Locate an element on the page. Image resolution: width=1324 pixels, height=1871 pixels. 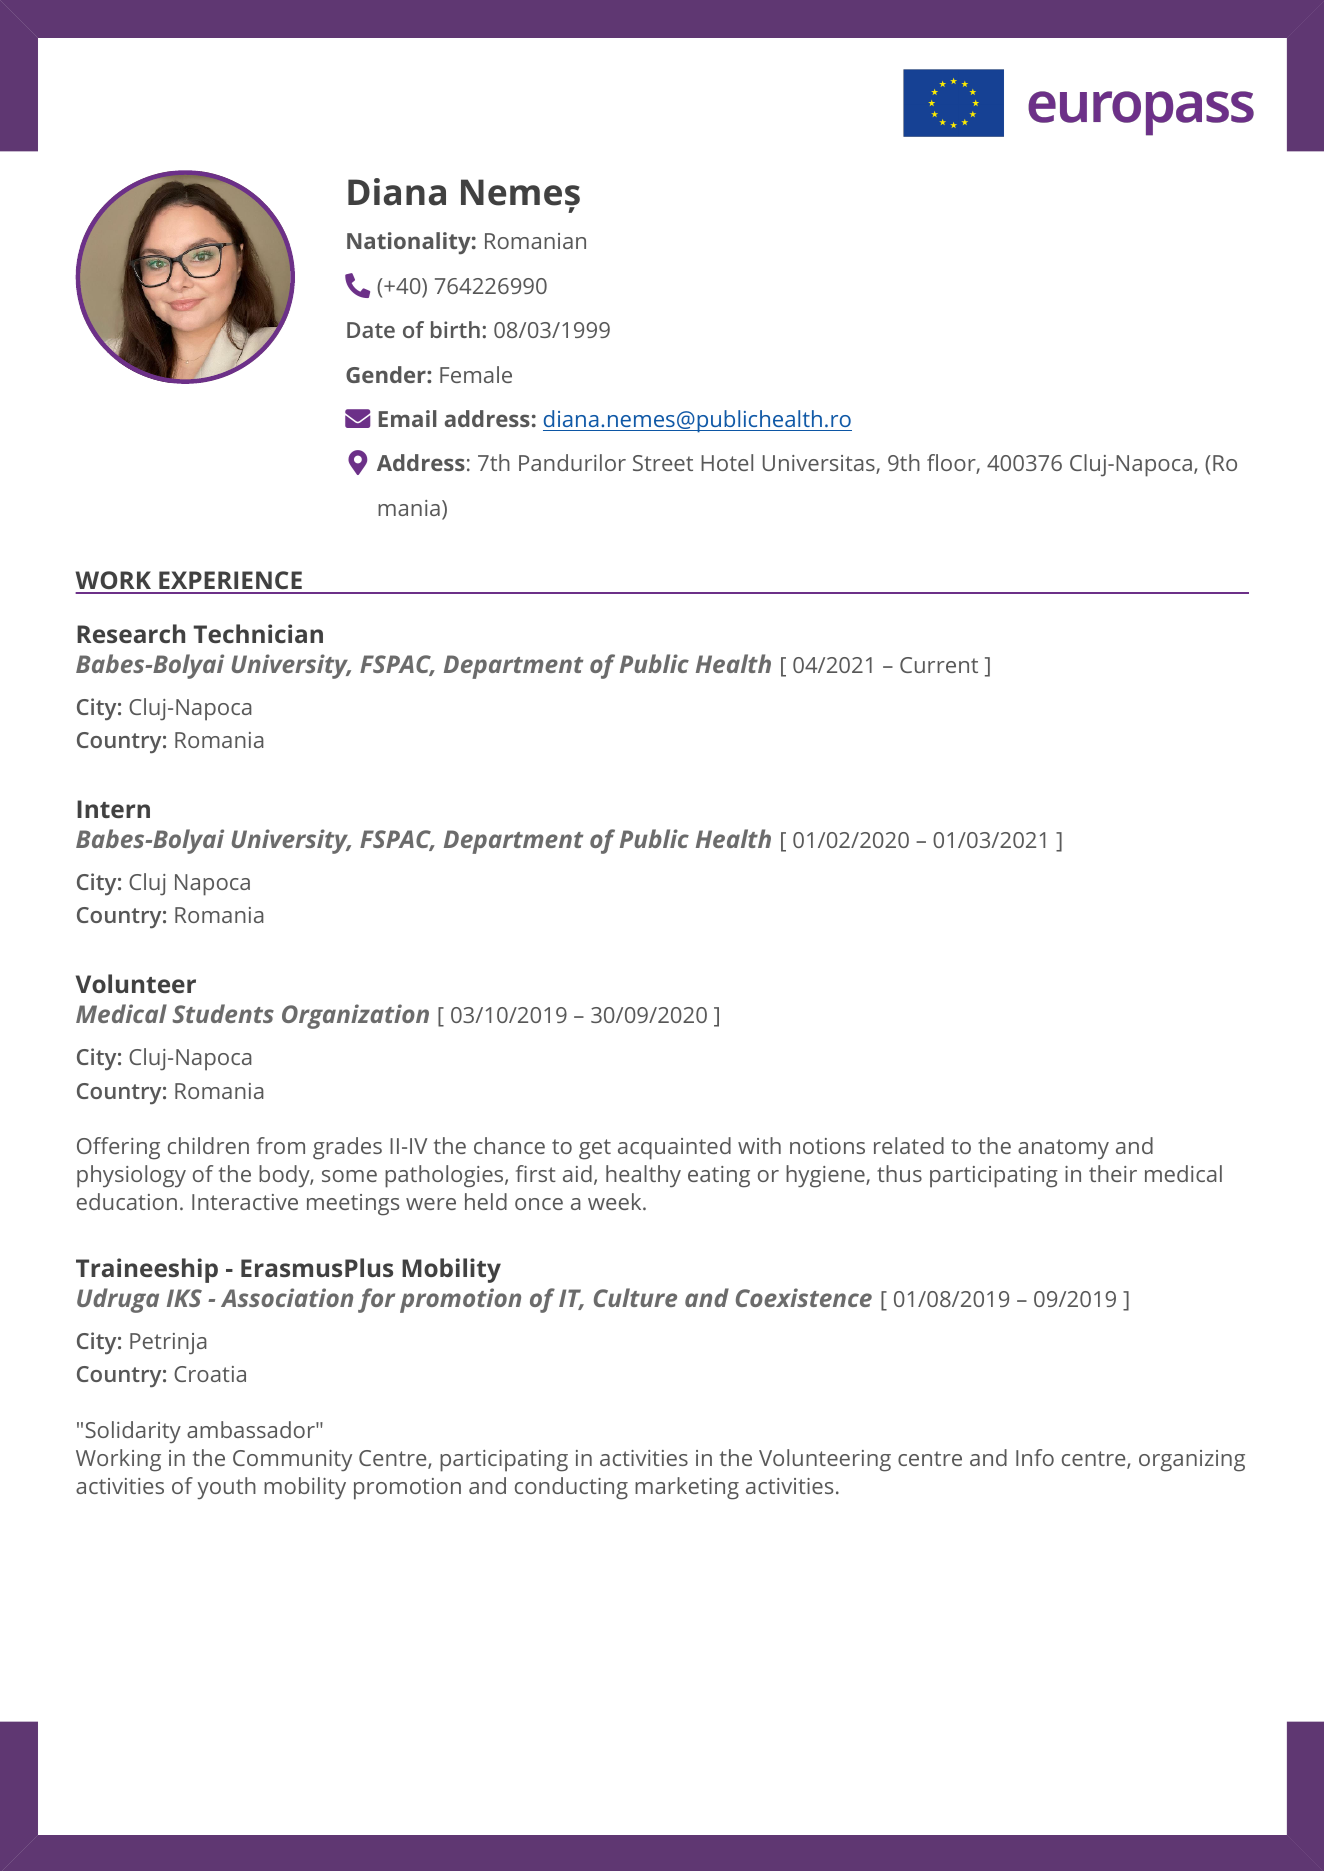
Date is located at coordinates (371, 330).
